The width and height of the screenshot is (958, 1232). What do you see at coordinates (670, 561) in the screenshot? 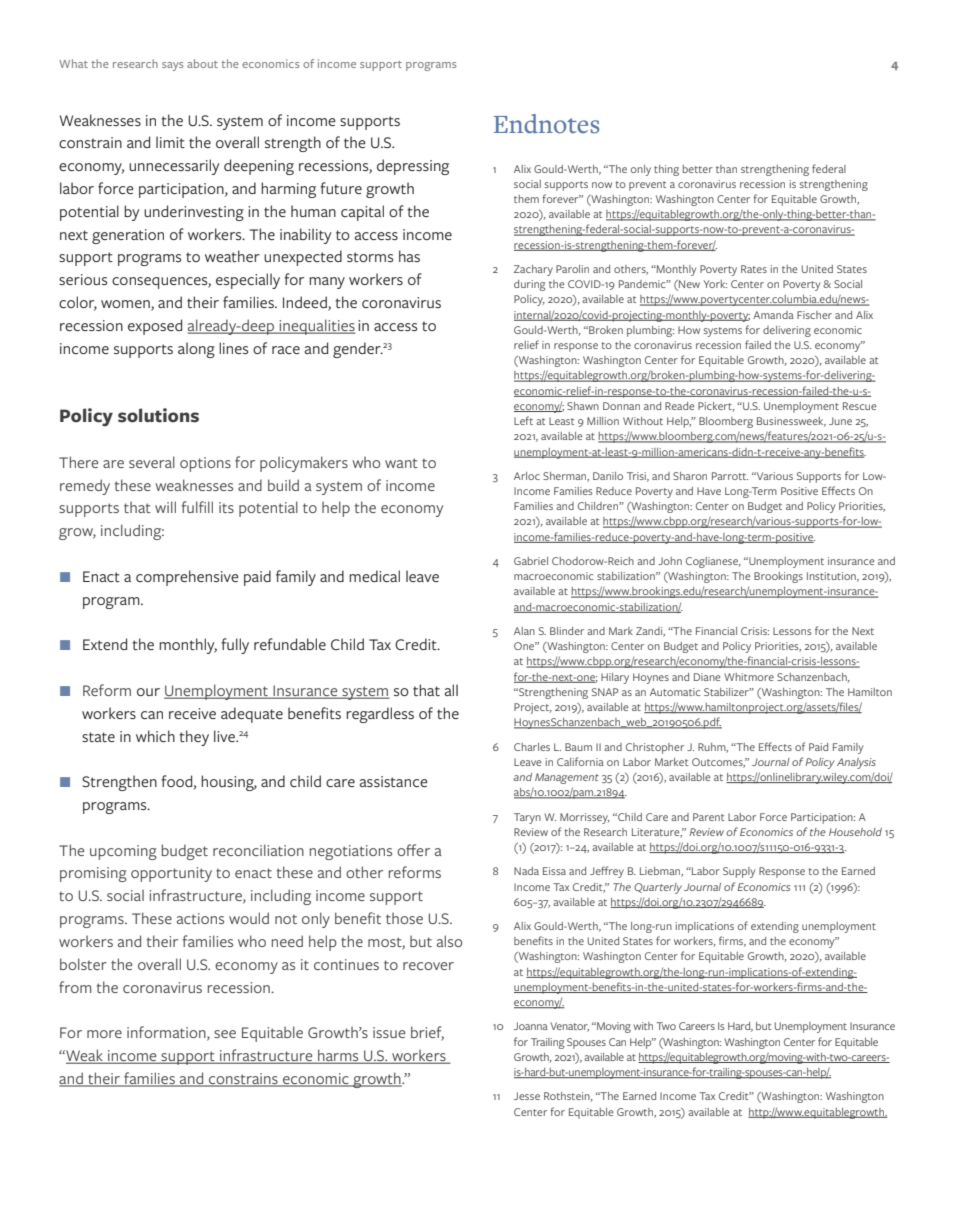
I see `John` at bounding box center [670, 561].
